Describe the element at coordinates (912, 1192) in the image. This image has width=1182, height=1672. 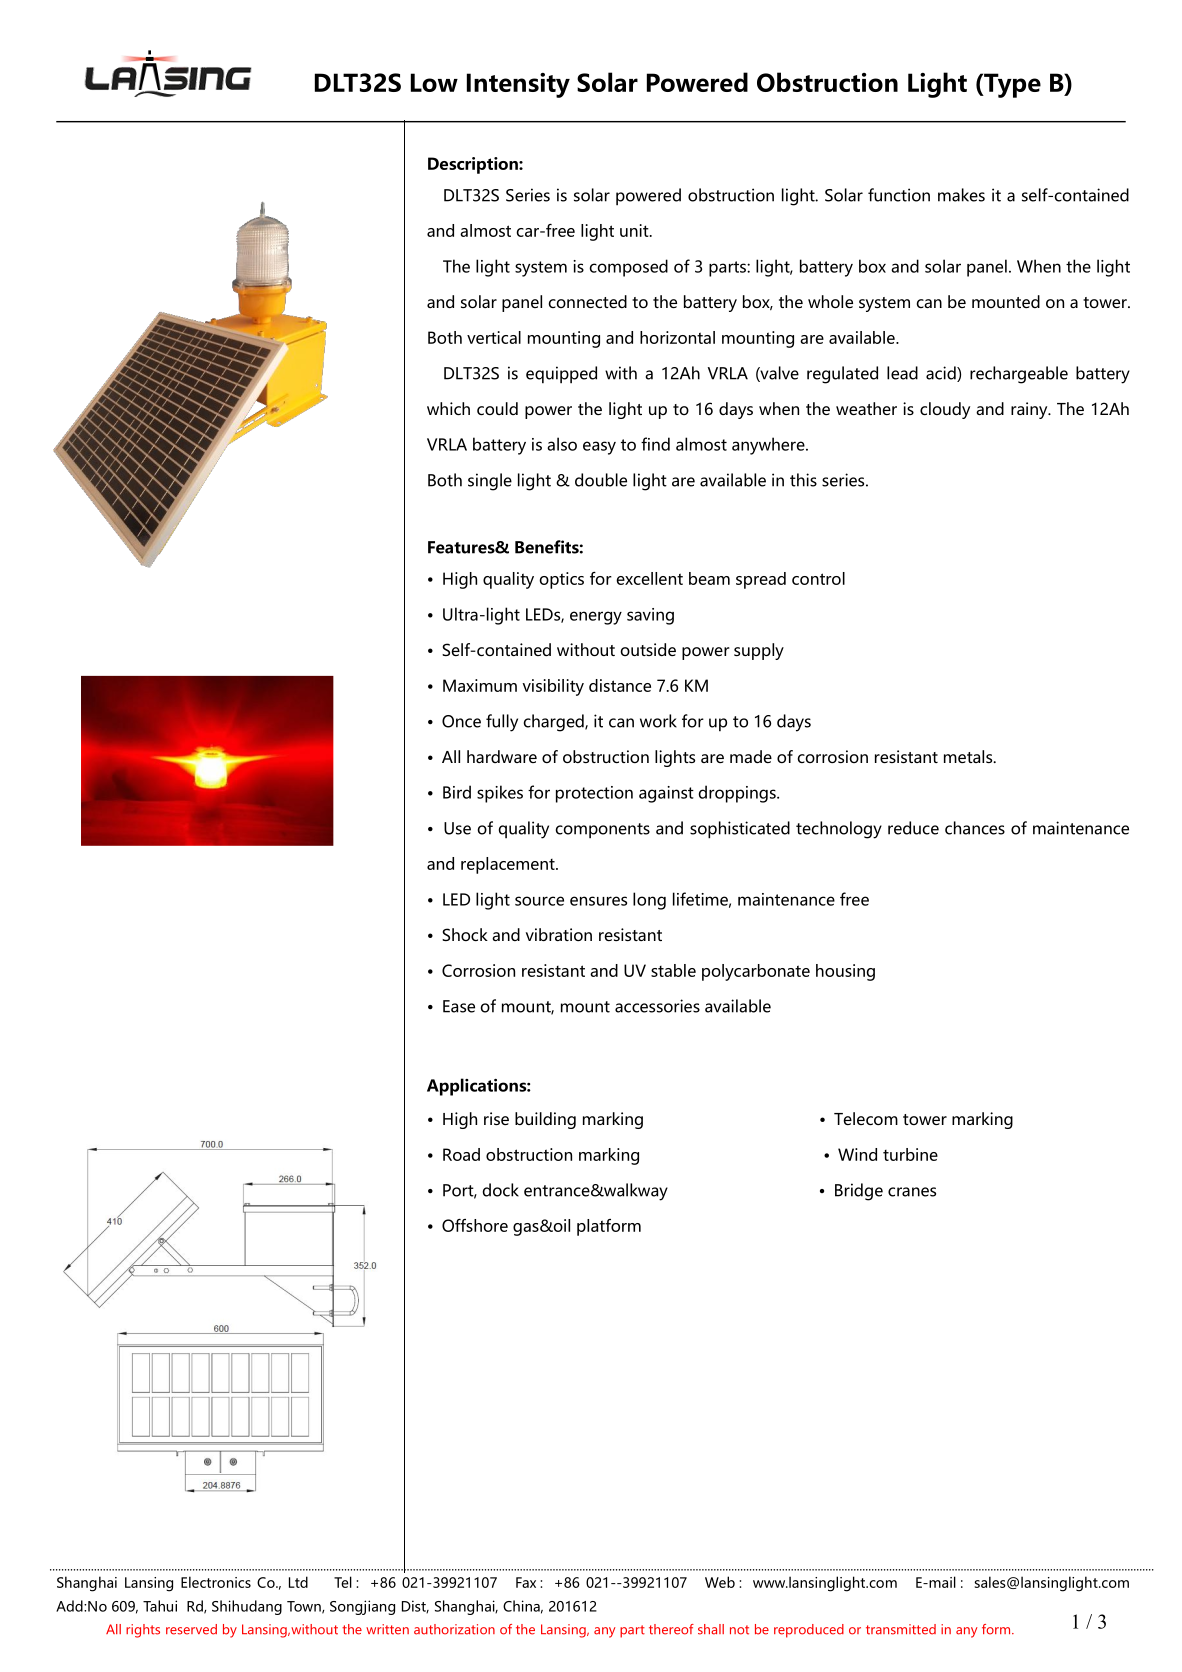
I see `cranes` at that location.
